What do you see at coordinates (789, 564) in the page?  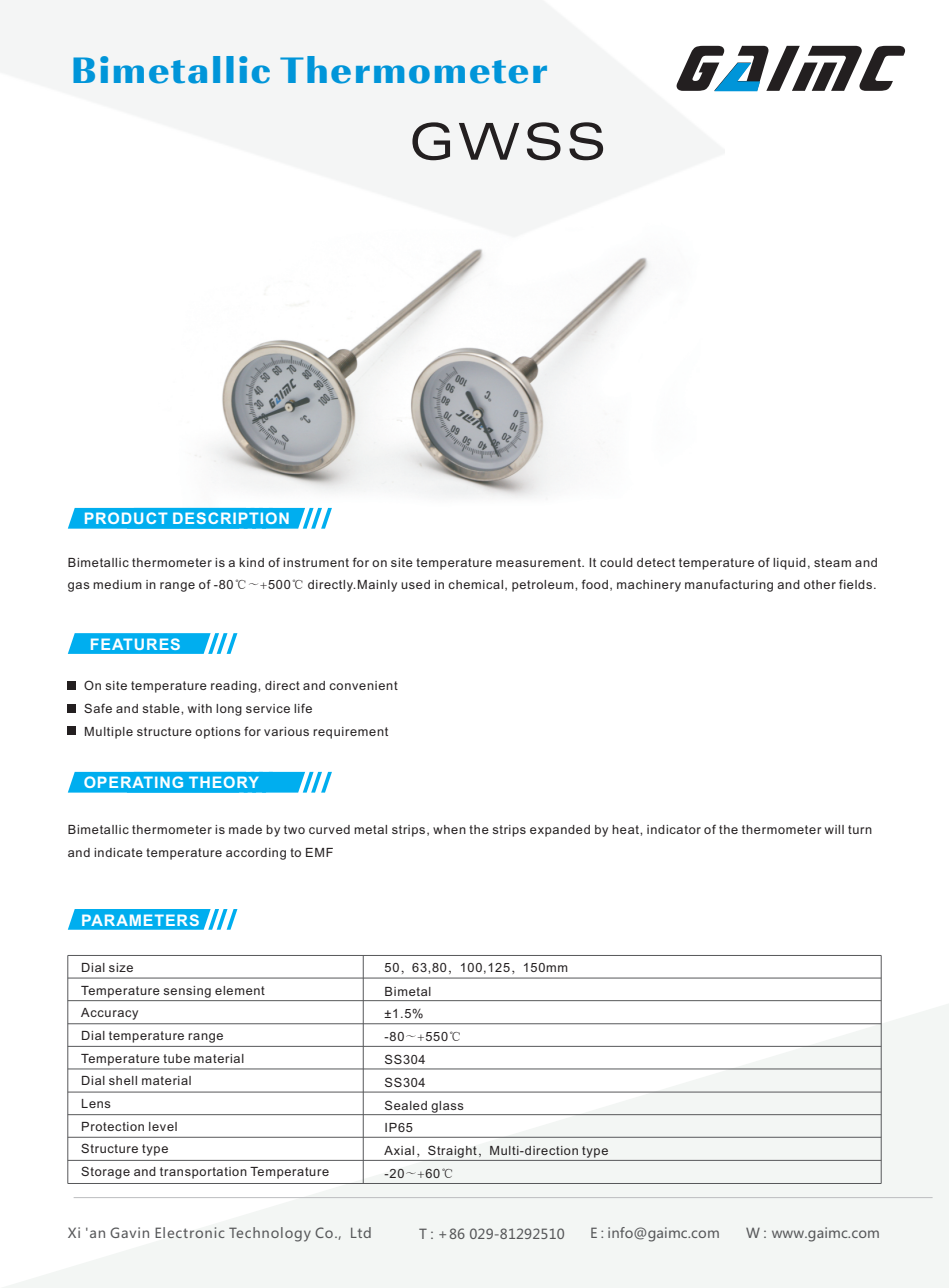 I see `liquid` at bounding box center [789, 564].
